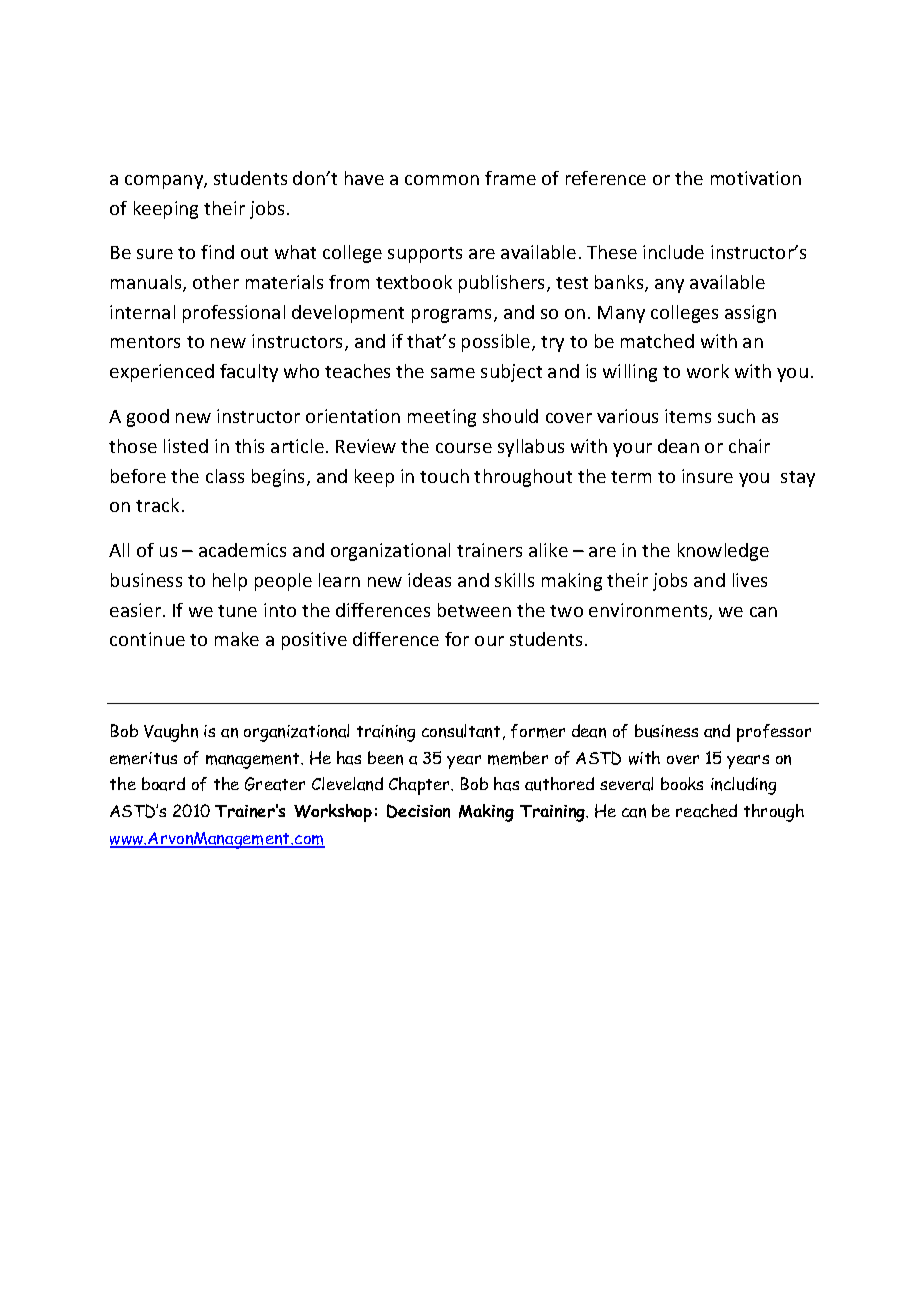  I want to click on board, so click(163, 784).
